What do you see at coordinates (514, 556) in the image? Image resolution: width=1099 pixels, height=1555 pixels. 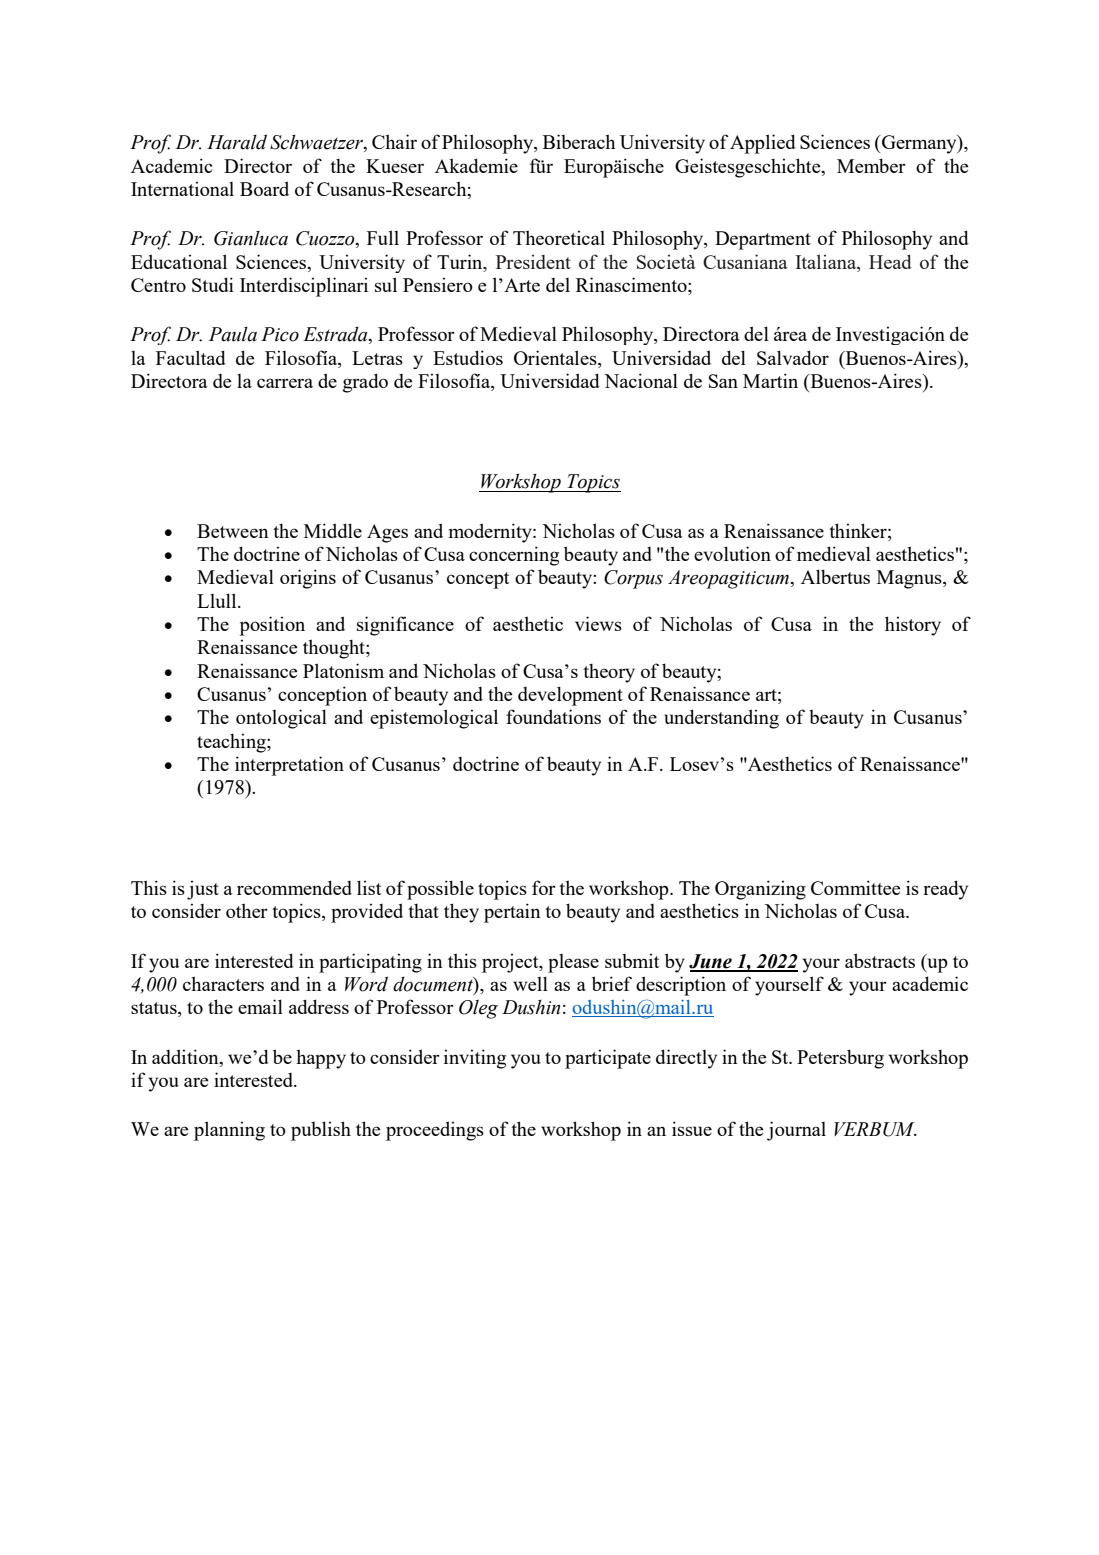 I see `concerning` at bounding box center [514, 556].
